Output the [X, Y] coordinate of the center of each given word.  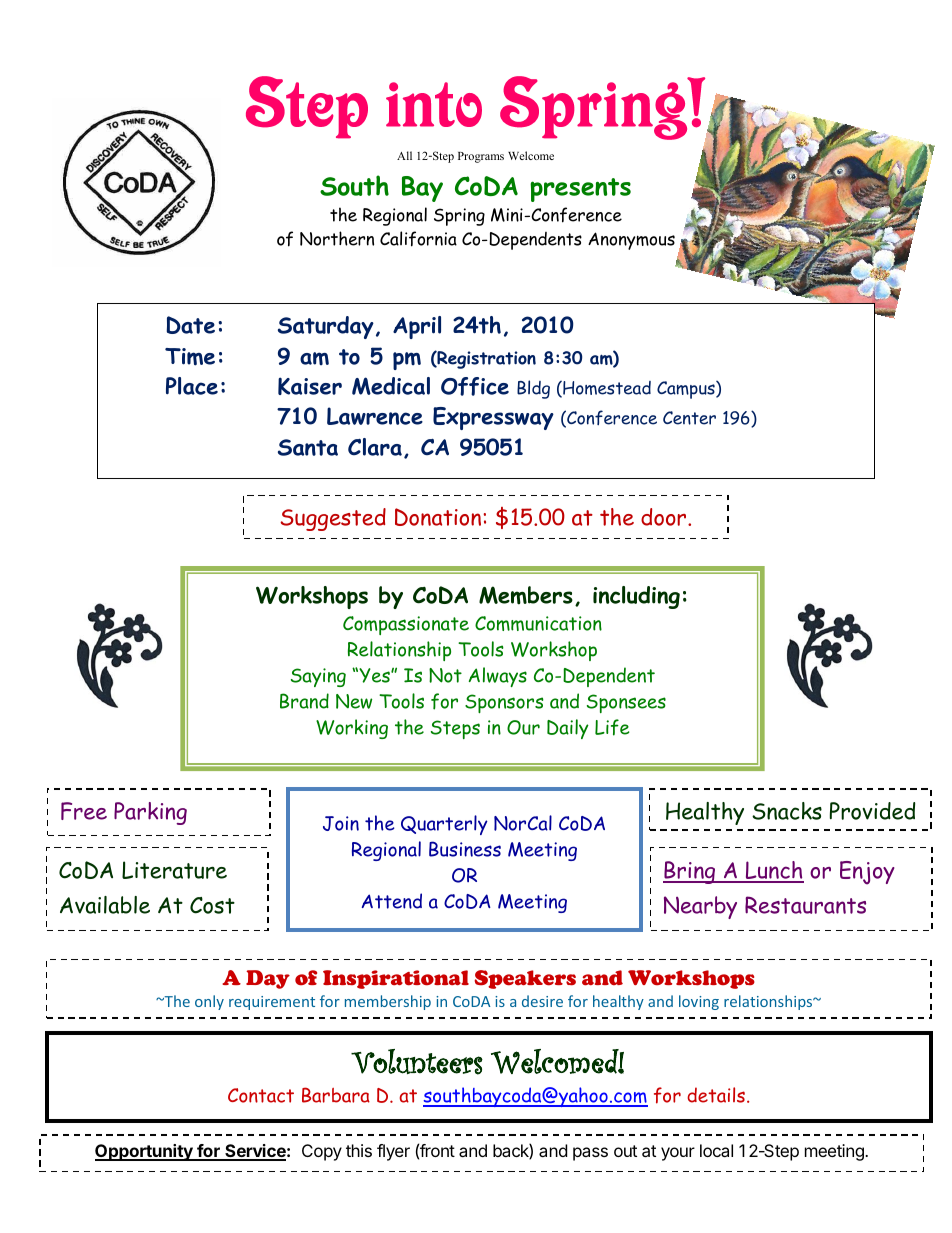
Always [498, 677]
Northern [337, 238]
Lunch [774, 871]
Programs [481, 157]
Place [192, 386]
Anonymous [631, 241]
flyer [393, 1152]
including [636, 597]
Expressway [493, 418]
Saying [318, 677]
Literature [174, 870]
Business [465, 849]
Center [689, 418]
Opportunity [145, 1152]
